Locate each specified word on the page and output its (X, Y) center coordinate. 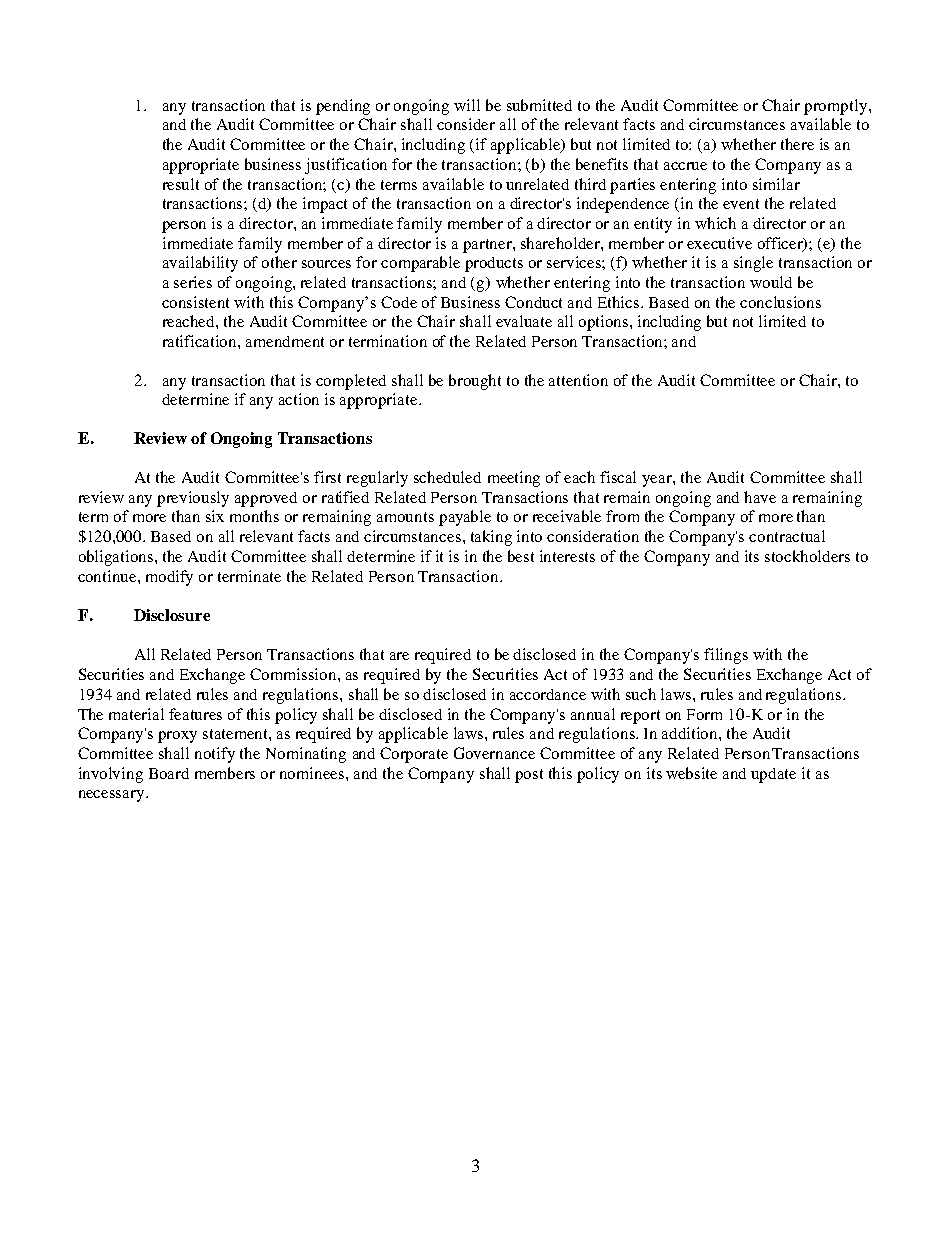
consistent (195, 302)
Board (169, 773)
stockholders (807, 556)
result (181, 184)
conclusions (780, 302)
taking (491, 538)
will (467, 105)
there (797, 144)
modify (169, 578)
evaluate (524, 321)
